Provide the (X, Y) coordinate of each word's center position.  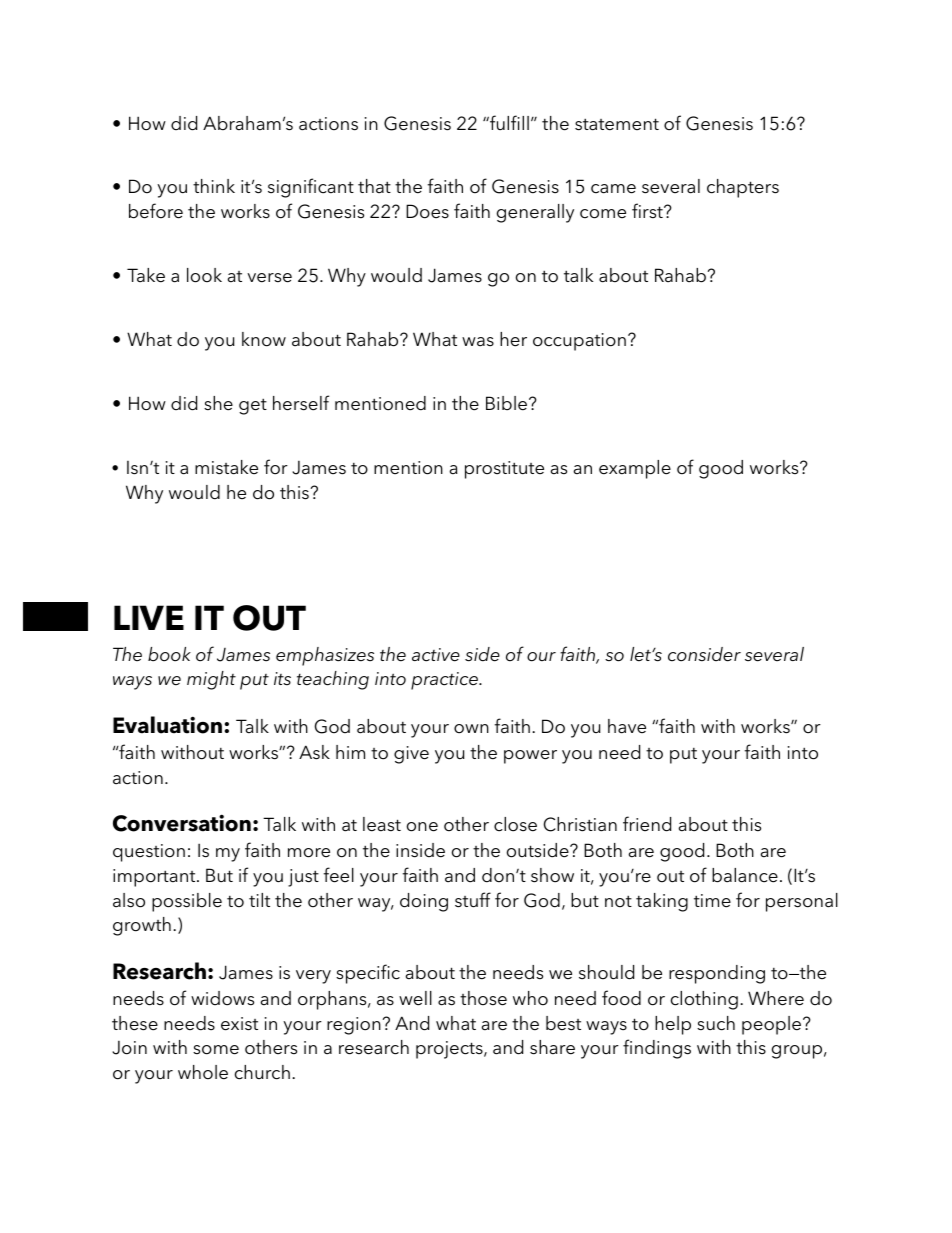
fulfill (508, 122)
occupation (579, 342)
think (214, 186)
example (635, 469)
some (216, 1050)
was (478, 342)
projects (450, 1050)
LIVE (149, 617)
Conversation (182, 823)
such (716, 1023)
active (436, 655)
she (218, 403)
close (515, 824)
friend (647, 824)
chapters (743, 188)
